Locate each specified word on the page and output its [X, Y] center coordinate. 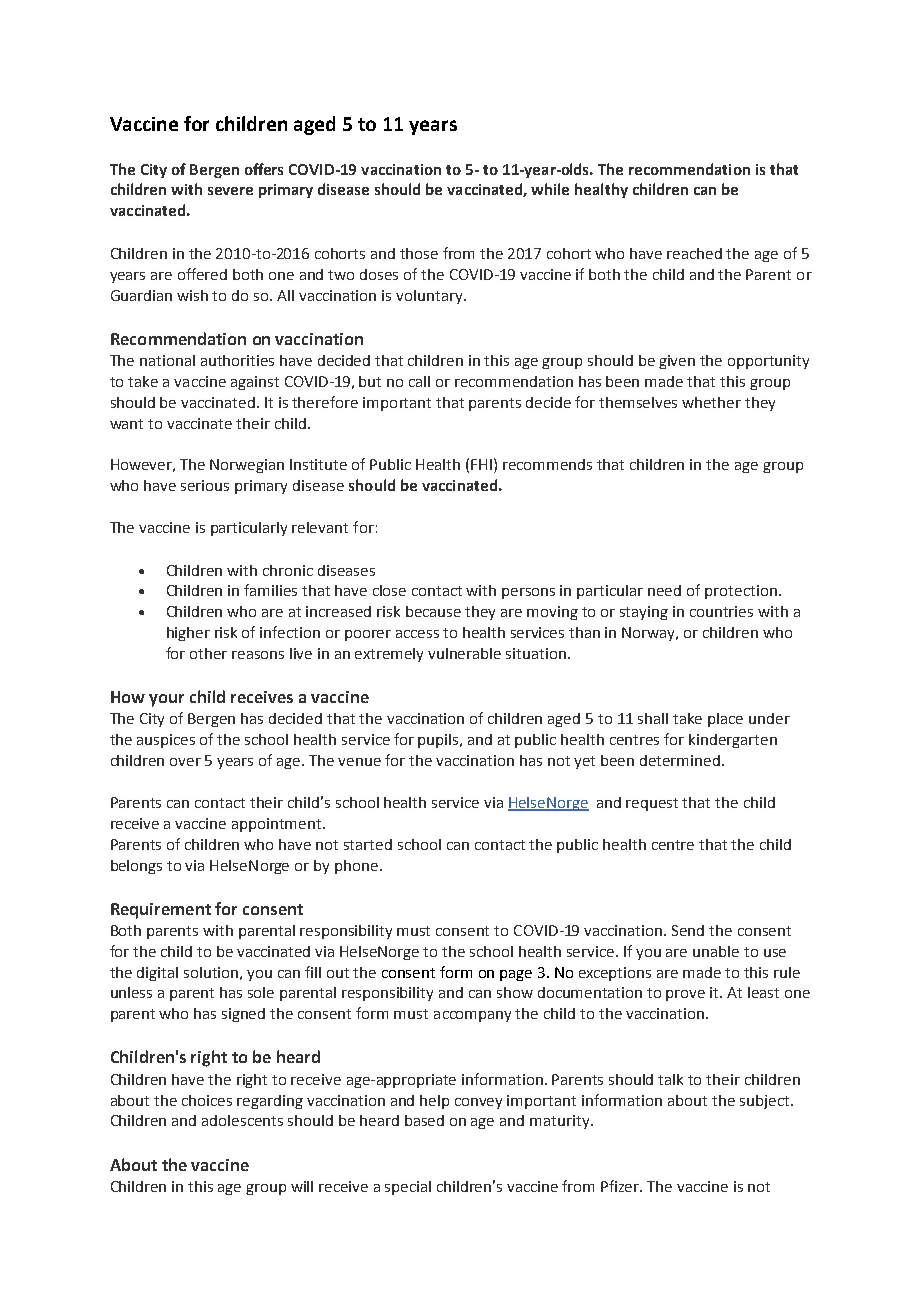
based [424, 1120]
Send [688, 930]
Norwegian [247, 466]
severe [230, 191]
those [419, 253]
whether [711, 402]
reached [694, 253]
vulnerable [464, 653]
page [516, 975]
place [725, 720]
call [419, 381]
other [208, 653]
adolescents [242, 1120]
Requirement [161, 911]
